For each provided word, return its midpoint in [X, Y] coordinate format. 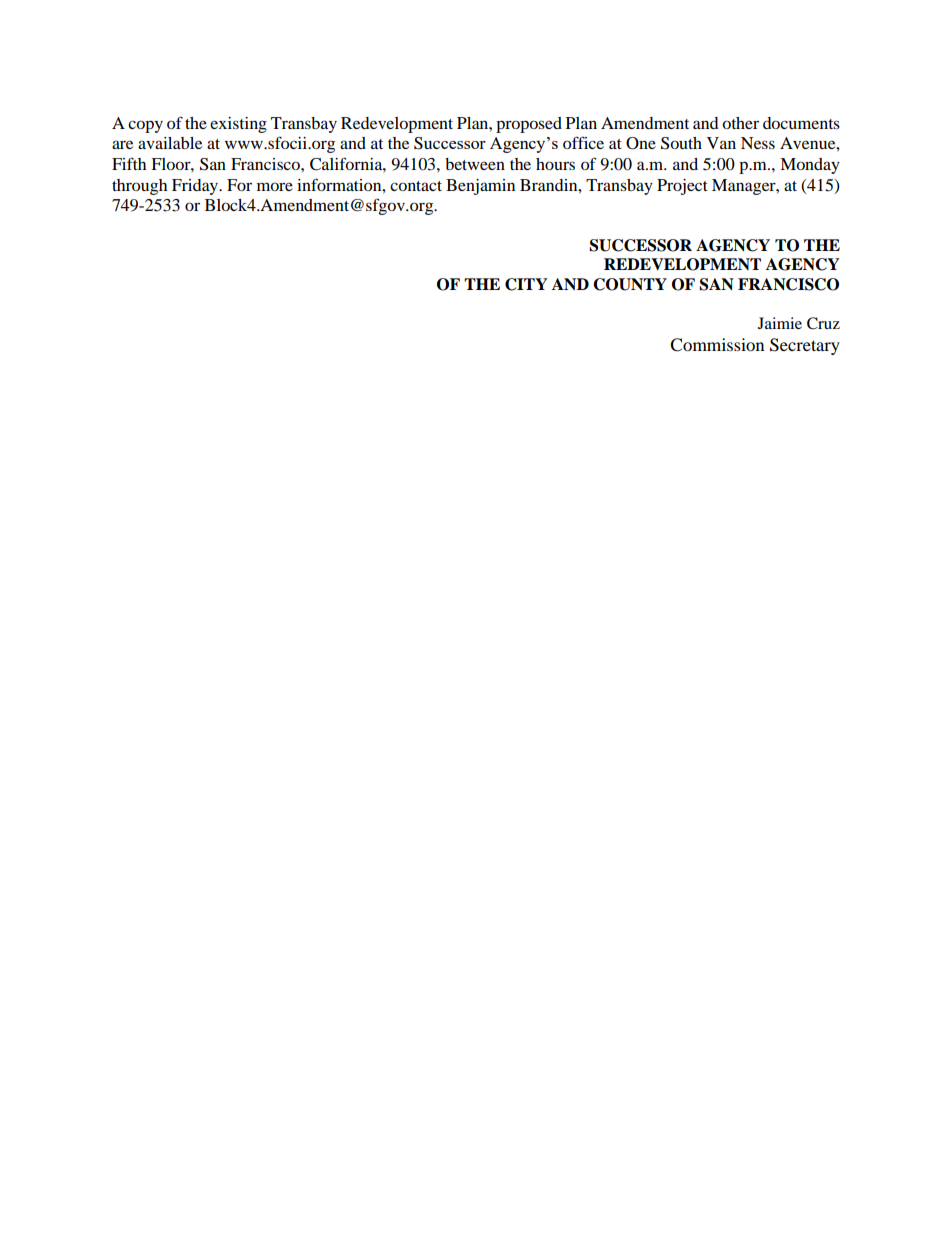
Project [682, 187]
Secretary [805, 346]
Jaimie [780, 323]
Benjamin [480, 187]
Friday [196, 187]
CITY [526, 284]
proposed [529, 125]
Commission [717, 345]
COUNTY [630, 284]
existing [238, 125]
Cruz [823, 323]
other [740, 123]
